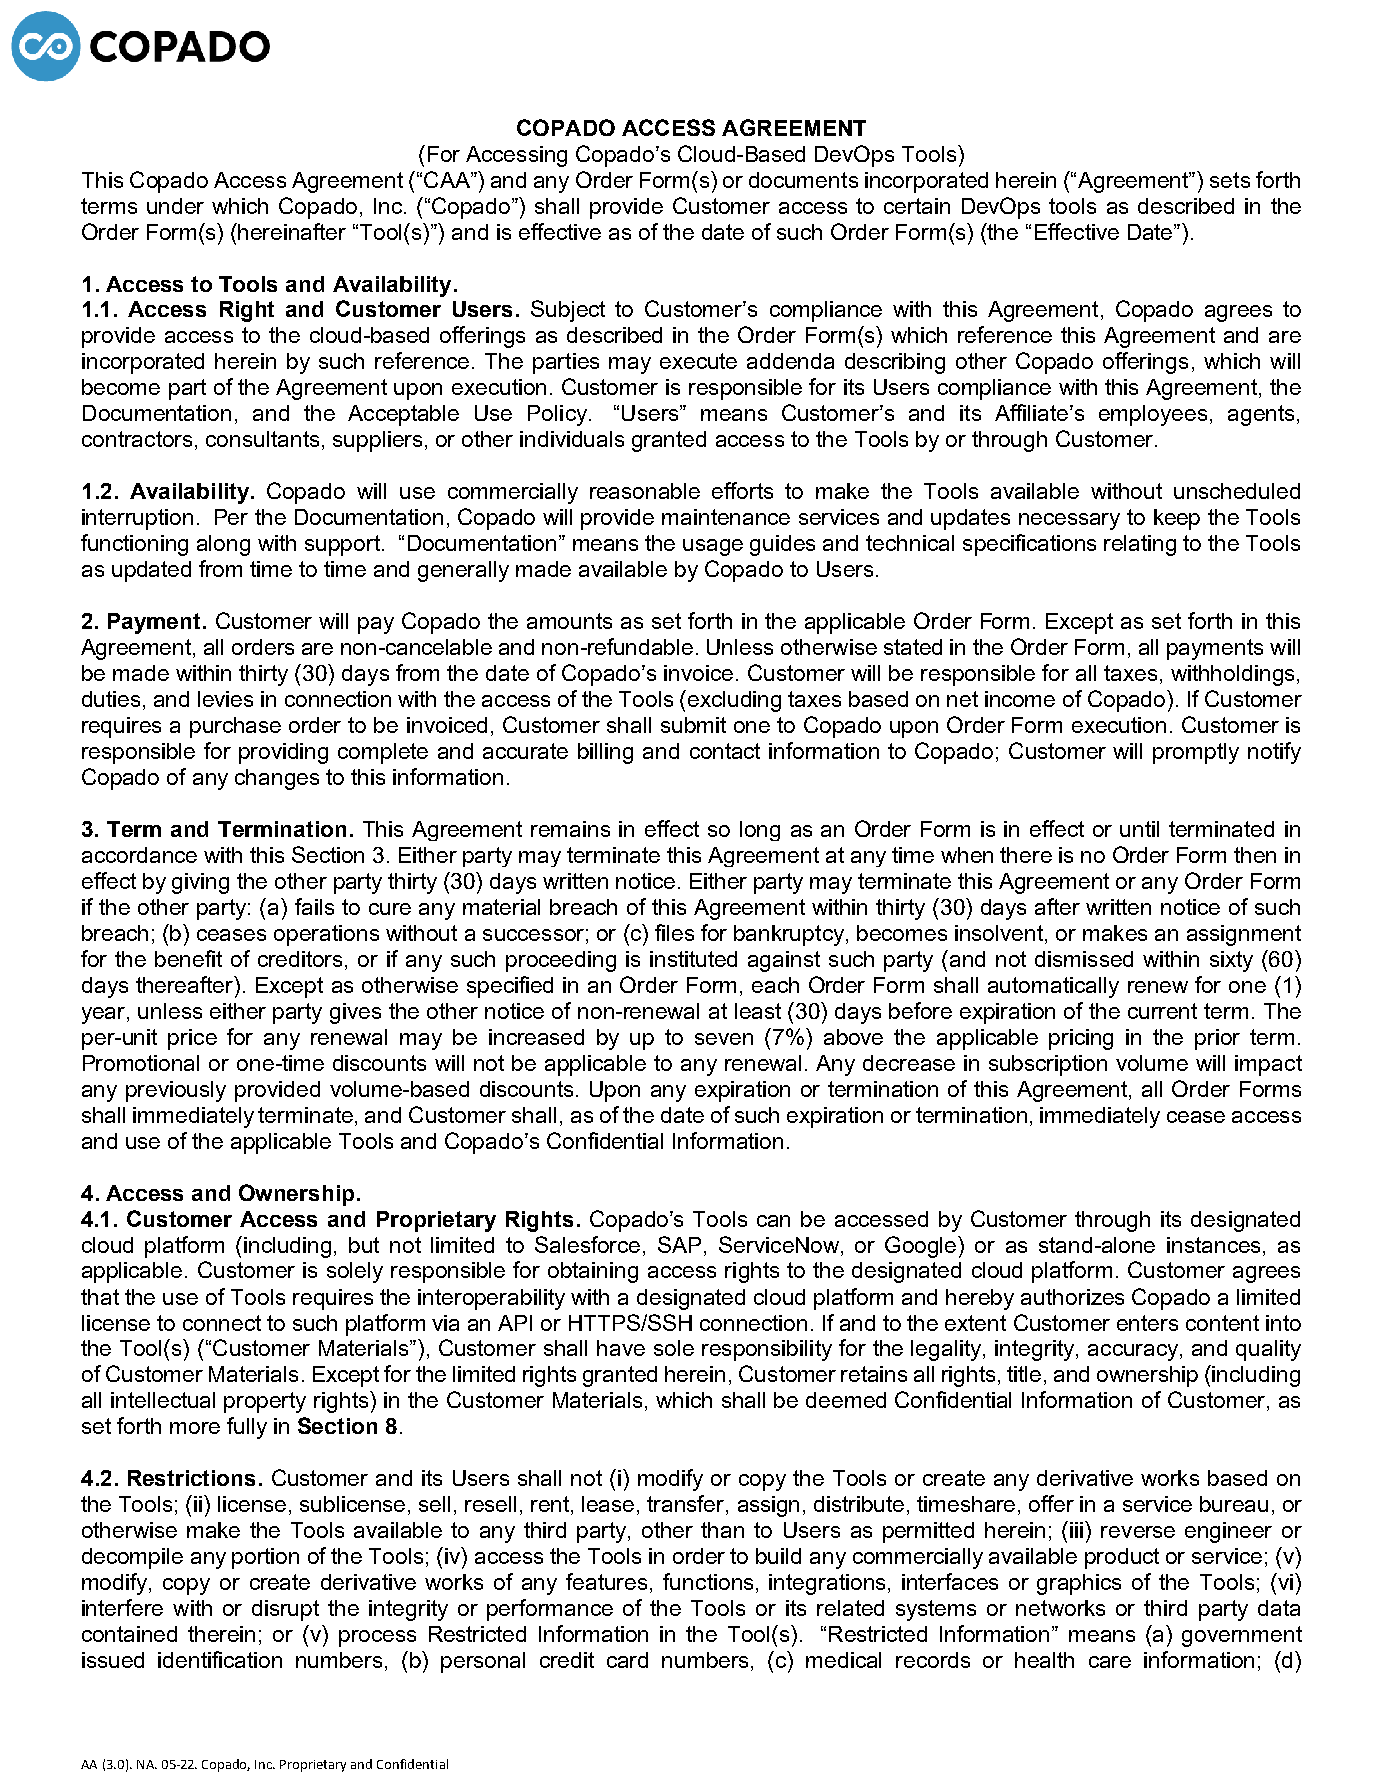 The image size is (1383, 1789). I want to click on usage, so click(713, 547).
